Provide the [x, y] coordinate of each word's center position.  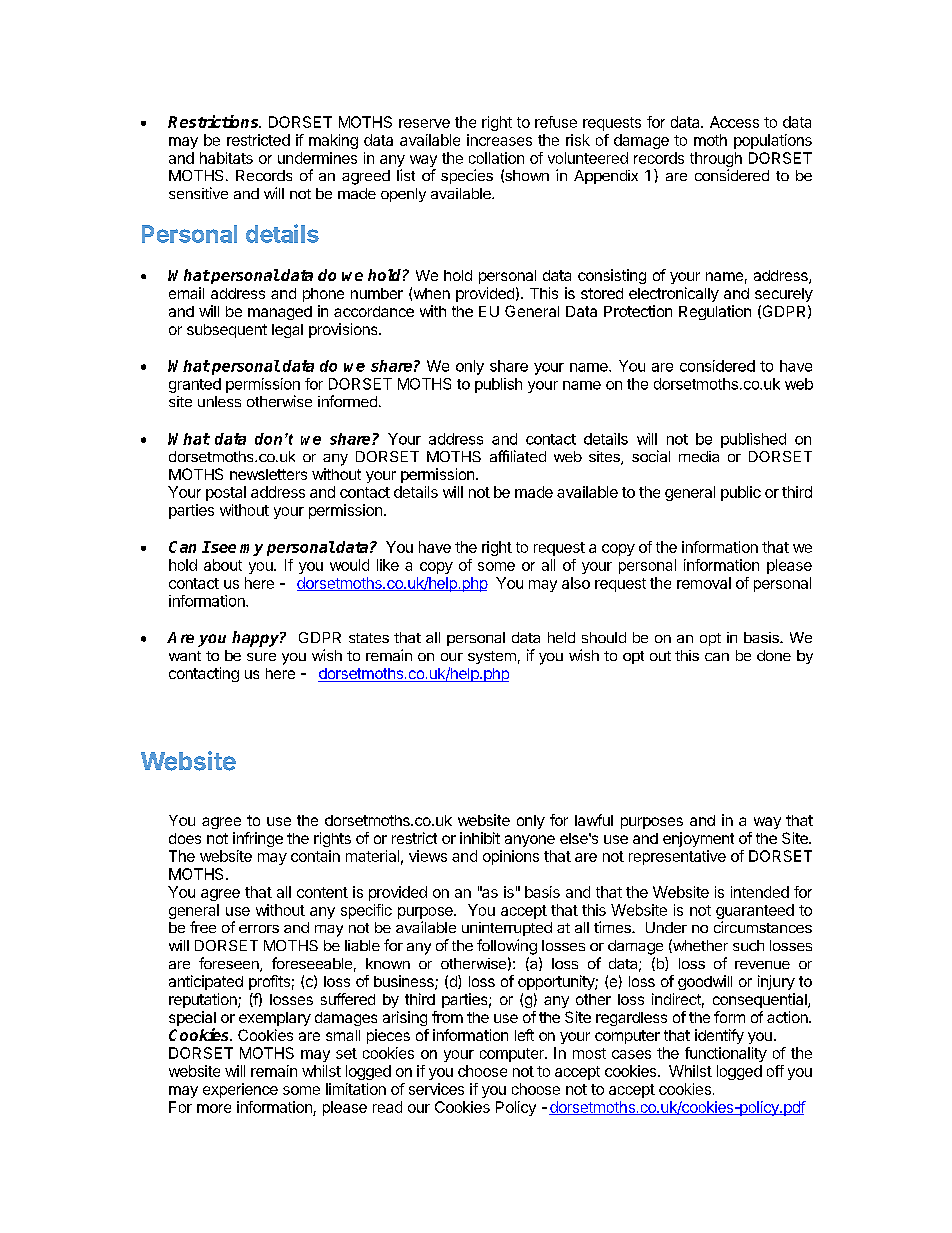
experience [240, 1090]
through [716, 161]
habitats [226, 158]
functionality [726, 1054]
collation [496, 158]
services [436, 1089]
